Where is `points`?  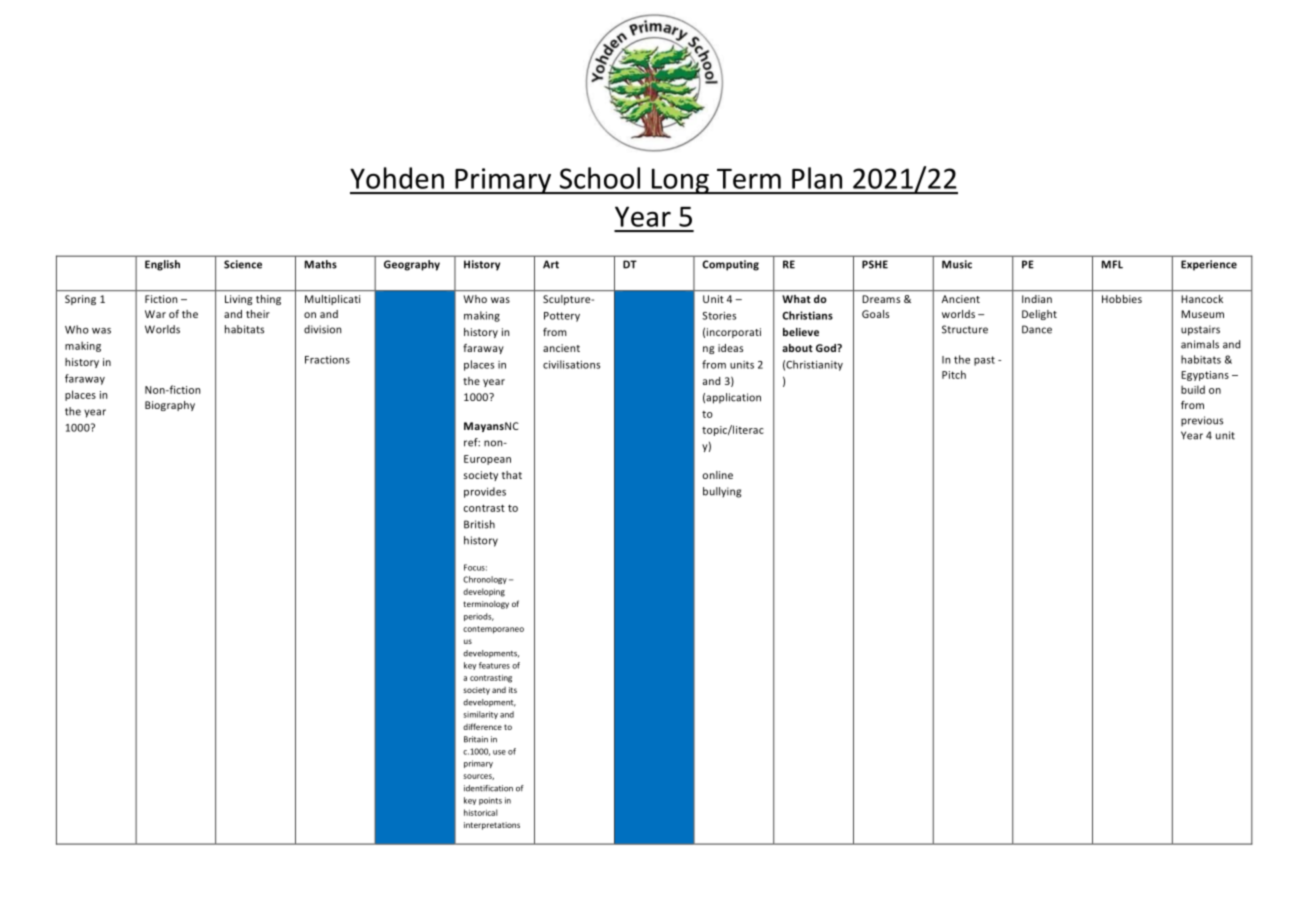
points is located at coordinates (490, 801).
